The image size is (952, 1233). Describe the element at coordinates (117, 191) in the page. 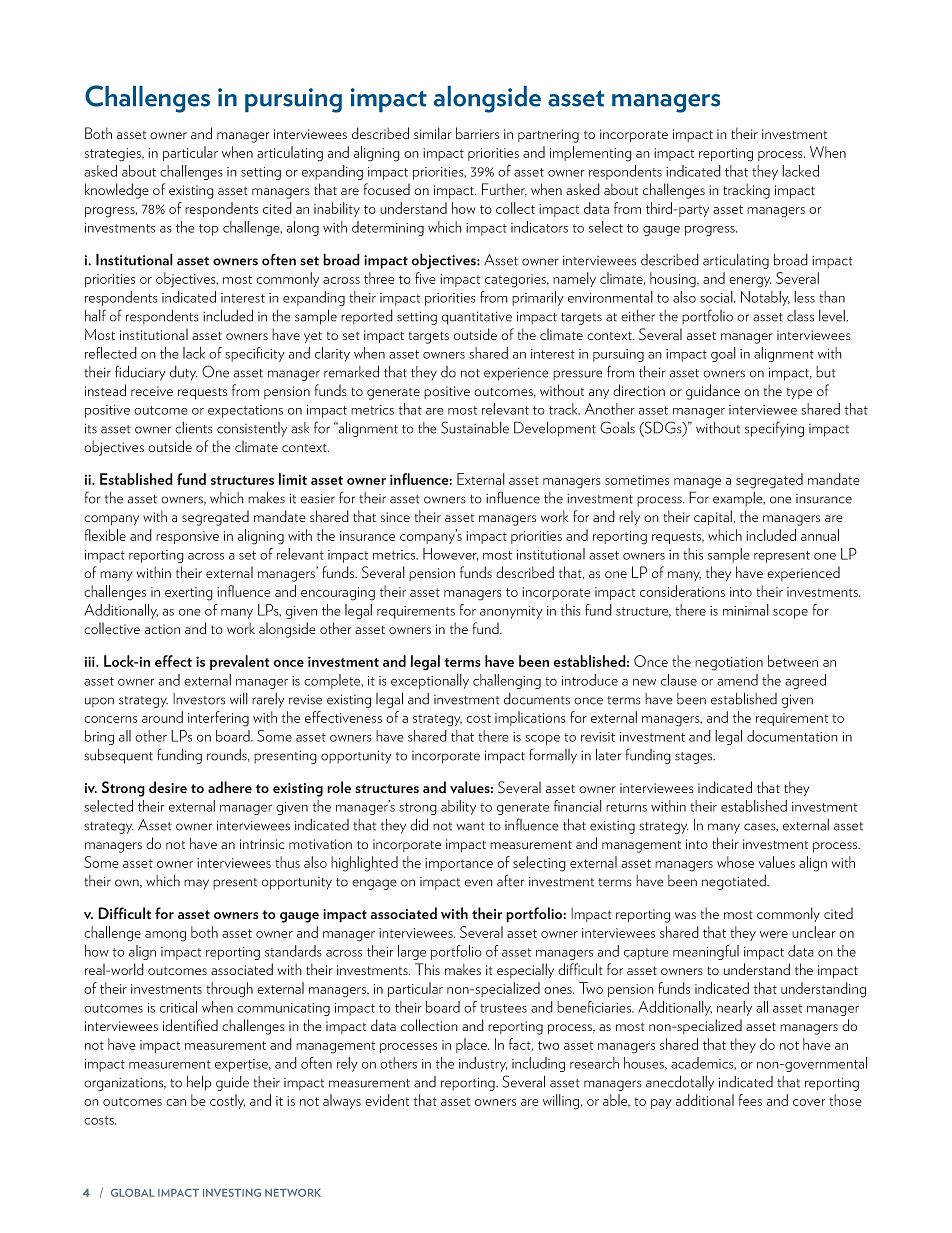

I see `knowledge` at that location.
